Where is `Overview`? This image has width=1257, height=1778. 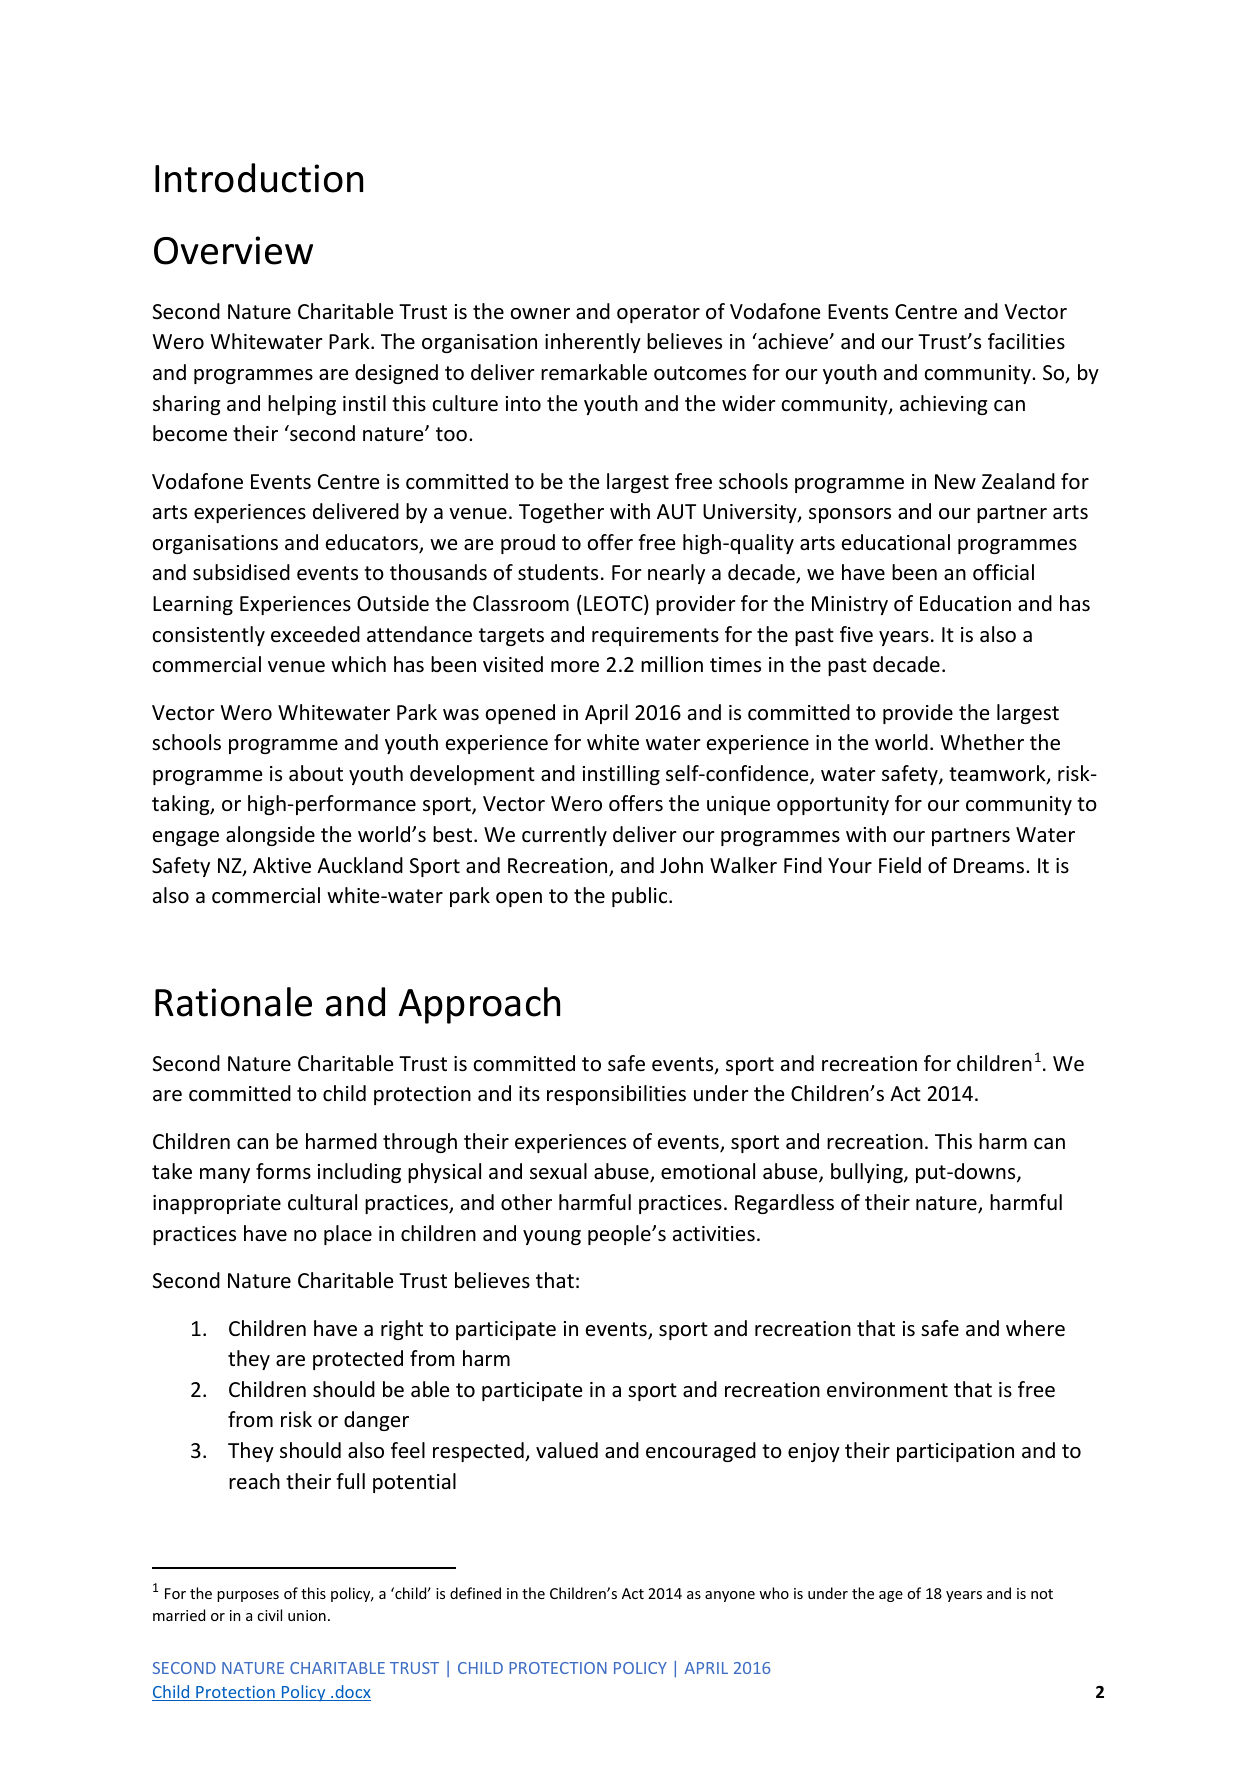 Overview is located at coordinates (233, 250).
